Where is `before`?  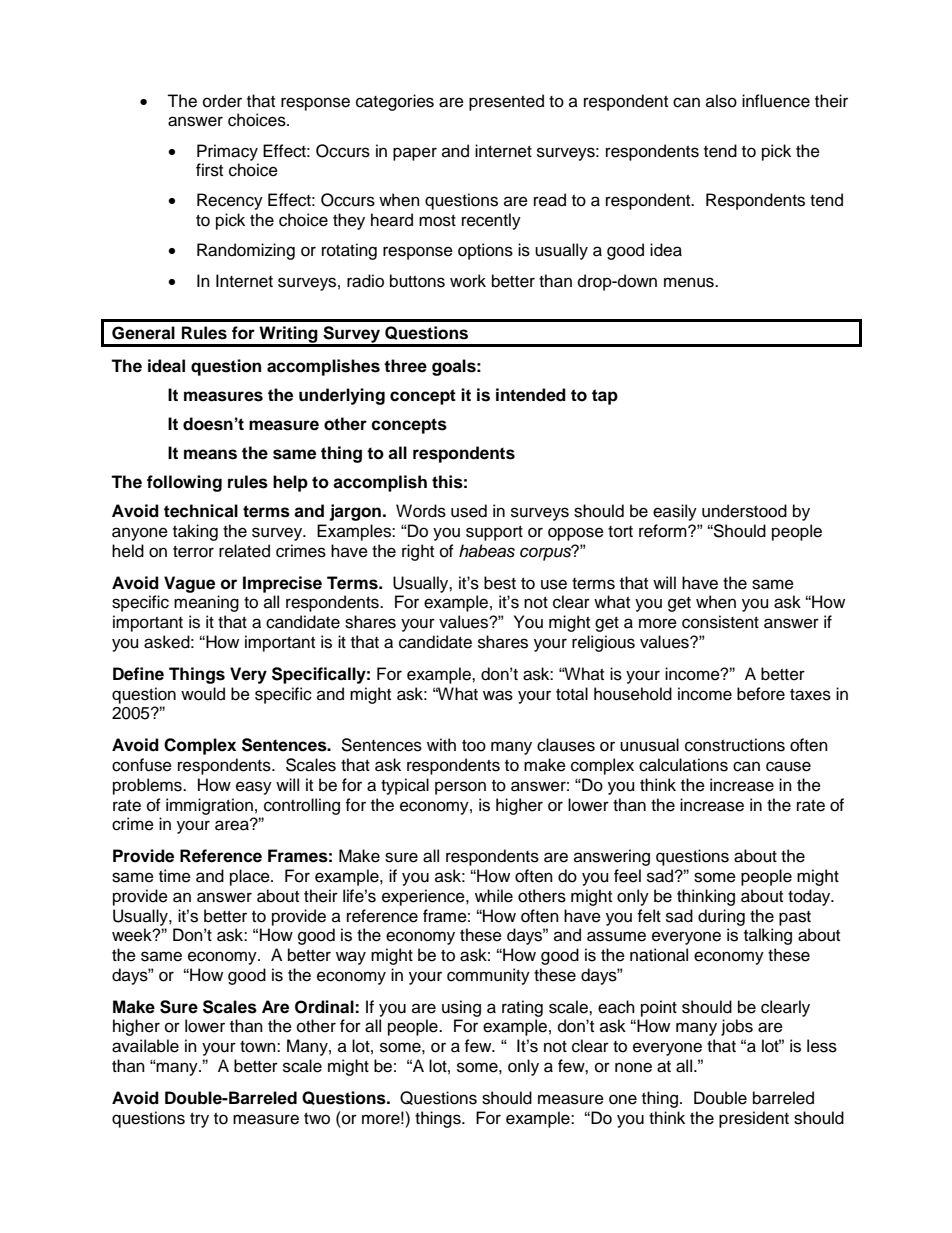
before is located at coordinates (761, 694).
